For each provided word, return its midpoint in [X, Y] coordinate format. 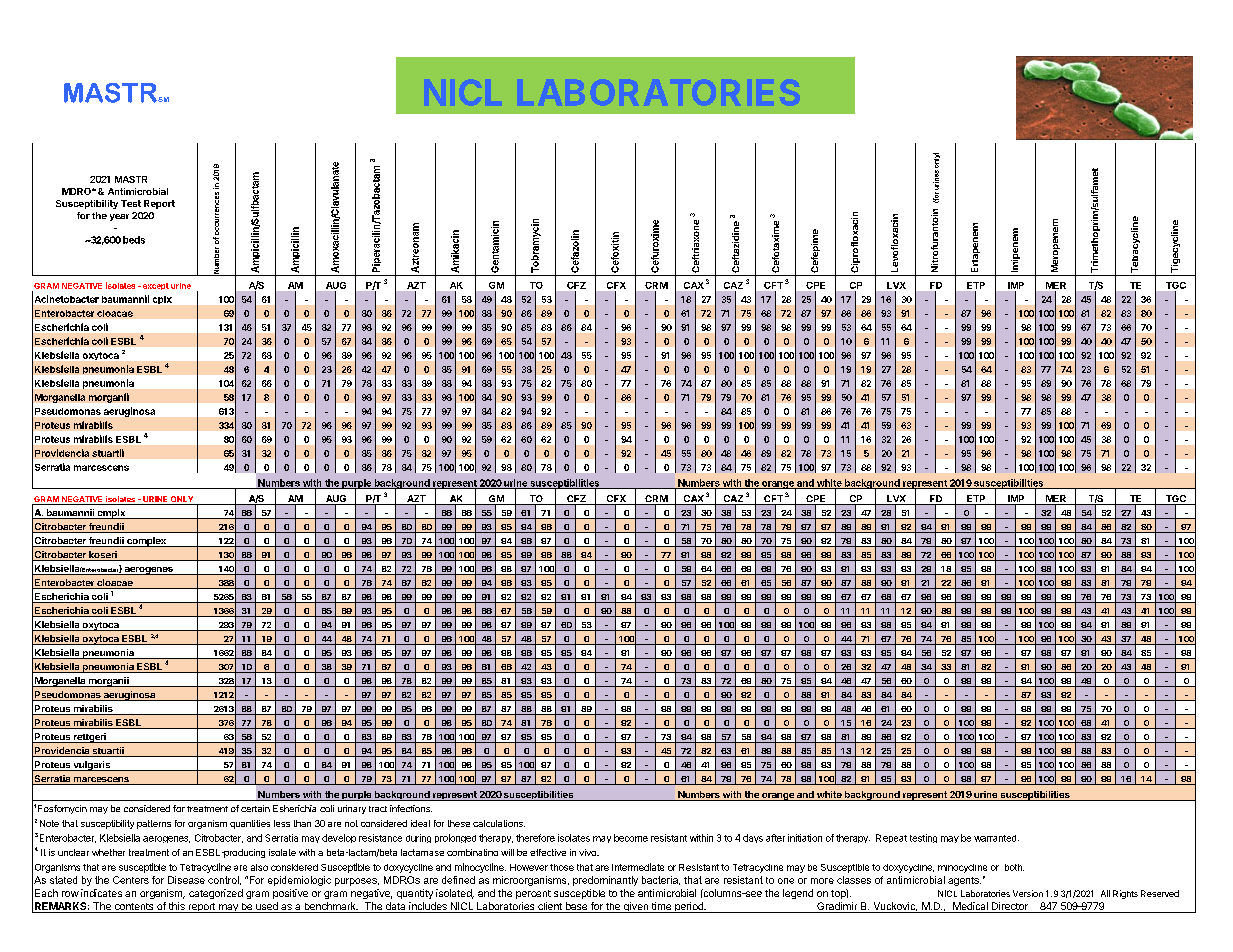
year [119, 217]
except [154, 286]
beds [134, 240]
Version [1028, 893]
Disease [186, 880]
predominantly [605, 881]
